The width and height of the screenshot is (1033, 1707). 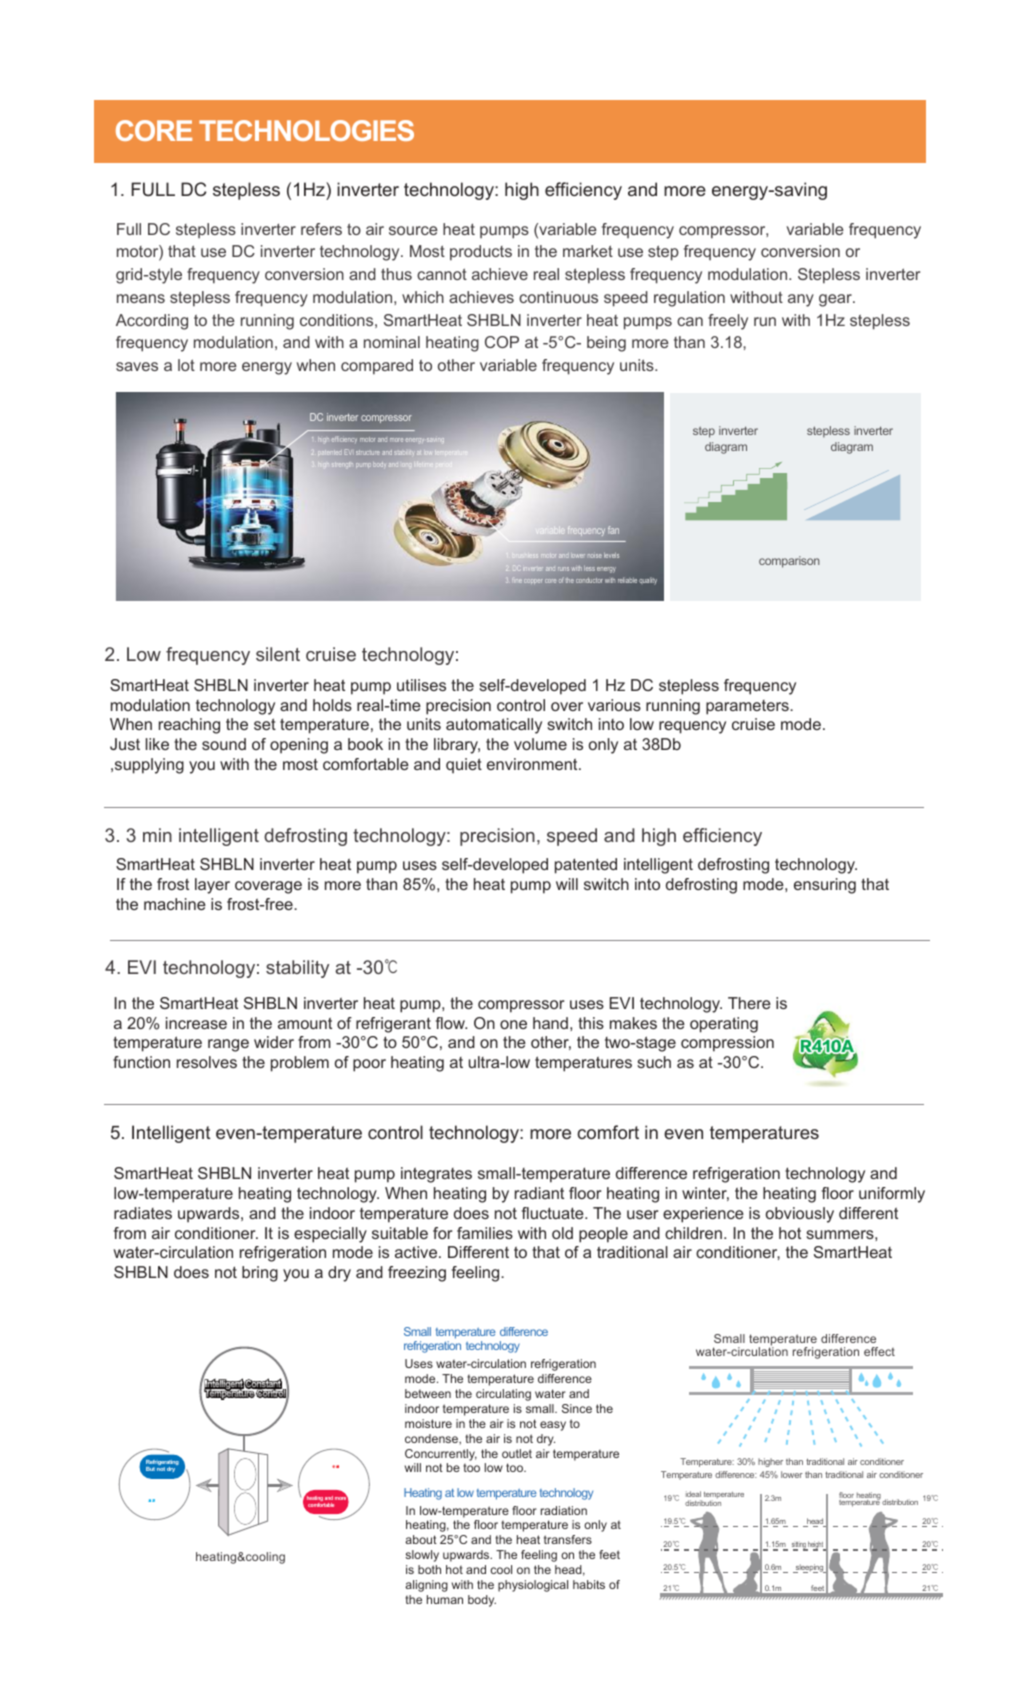 What do you see at coordinates (727, 1044) in the screenshot?
I see `compression` at bounding box center [727, 1044].
